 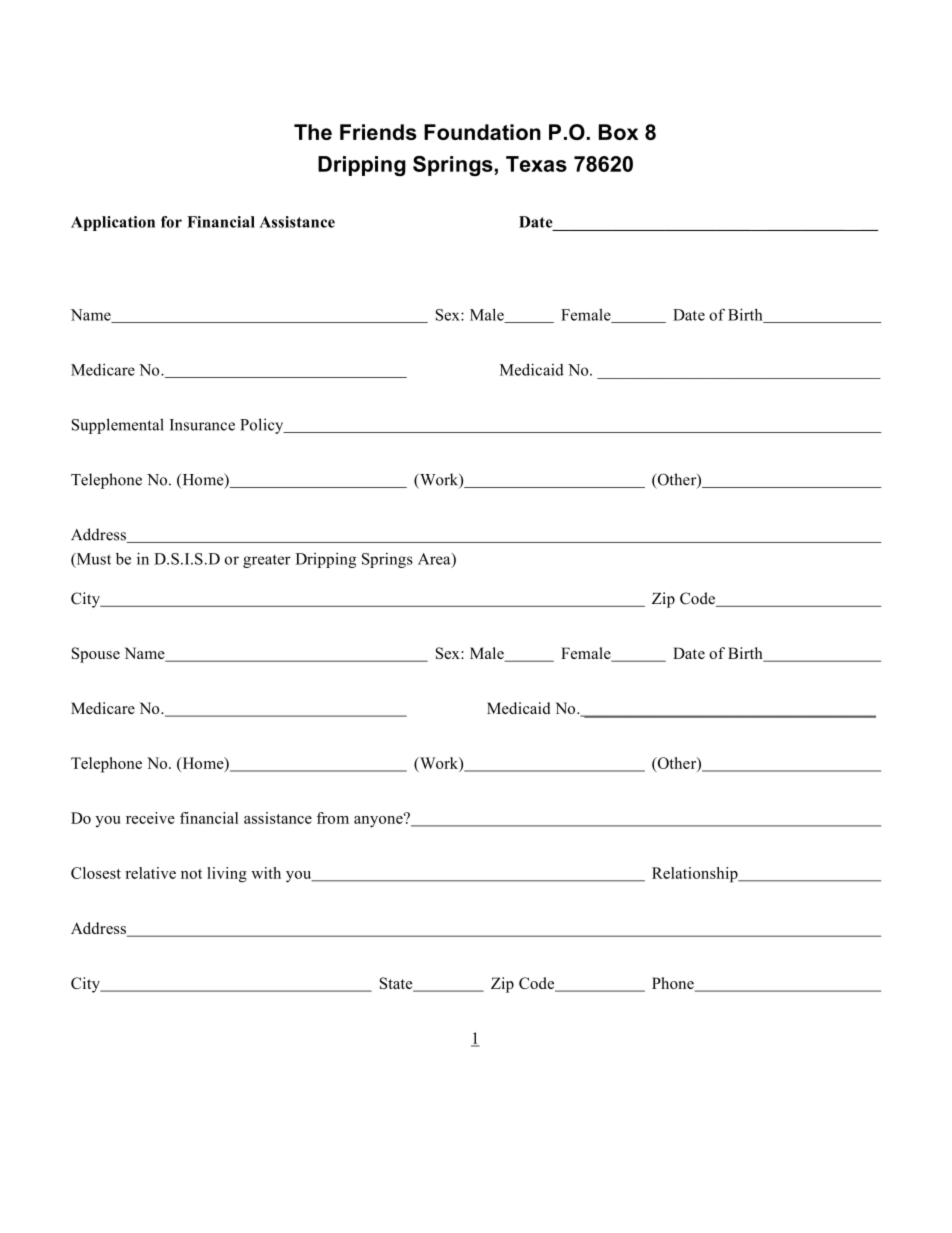 What do you see at coordinates (191, 874) in the screenshot?
I see `not` at bounding box center [191, 874].
